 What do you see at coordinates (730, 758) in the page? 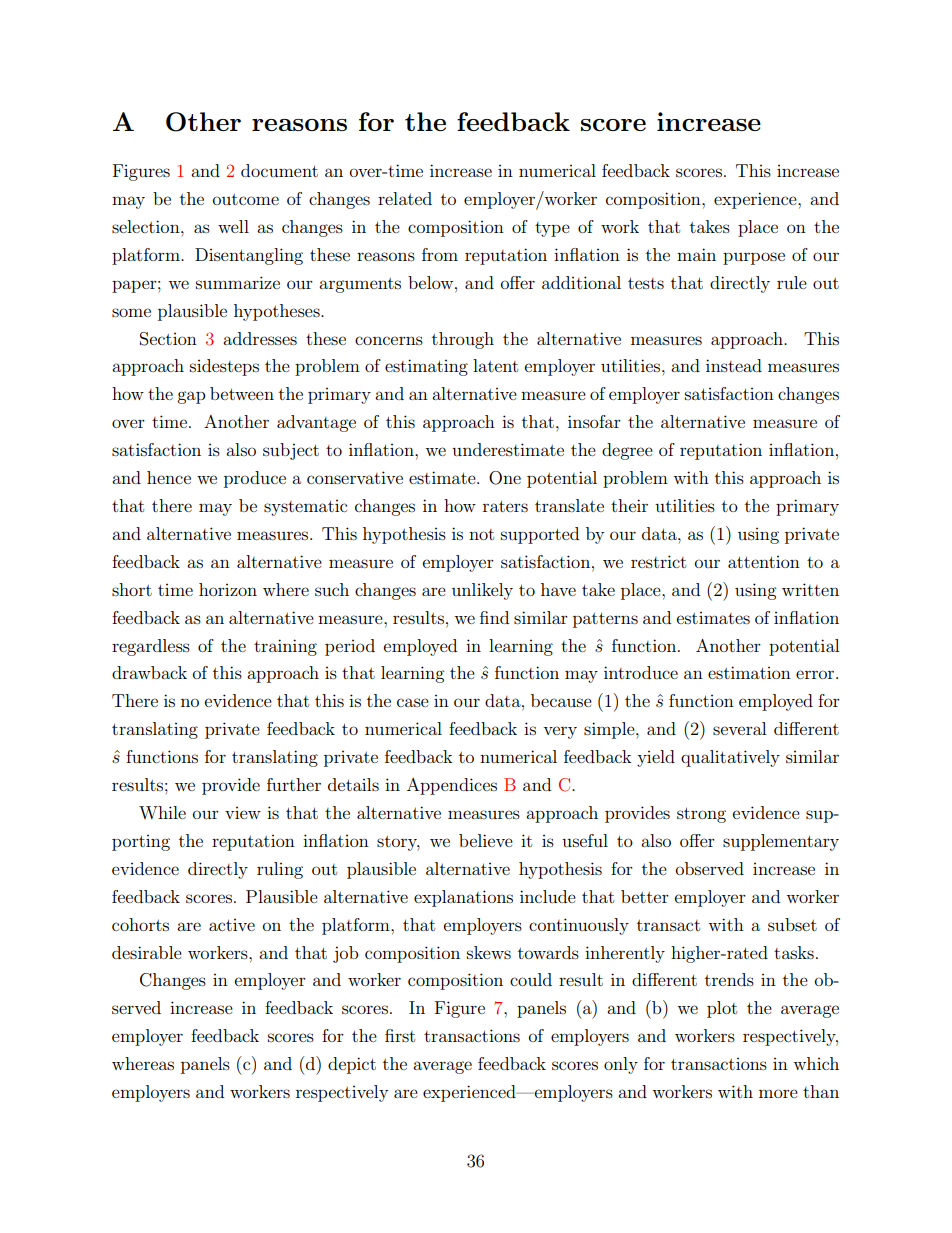
I see `qualitatively` at bounding box center [730, 758].
